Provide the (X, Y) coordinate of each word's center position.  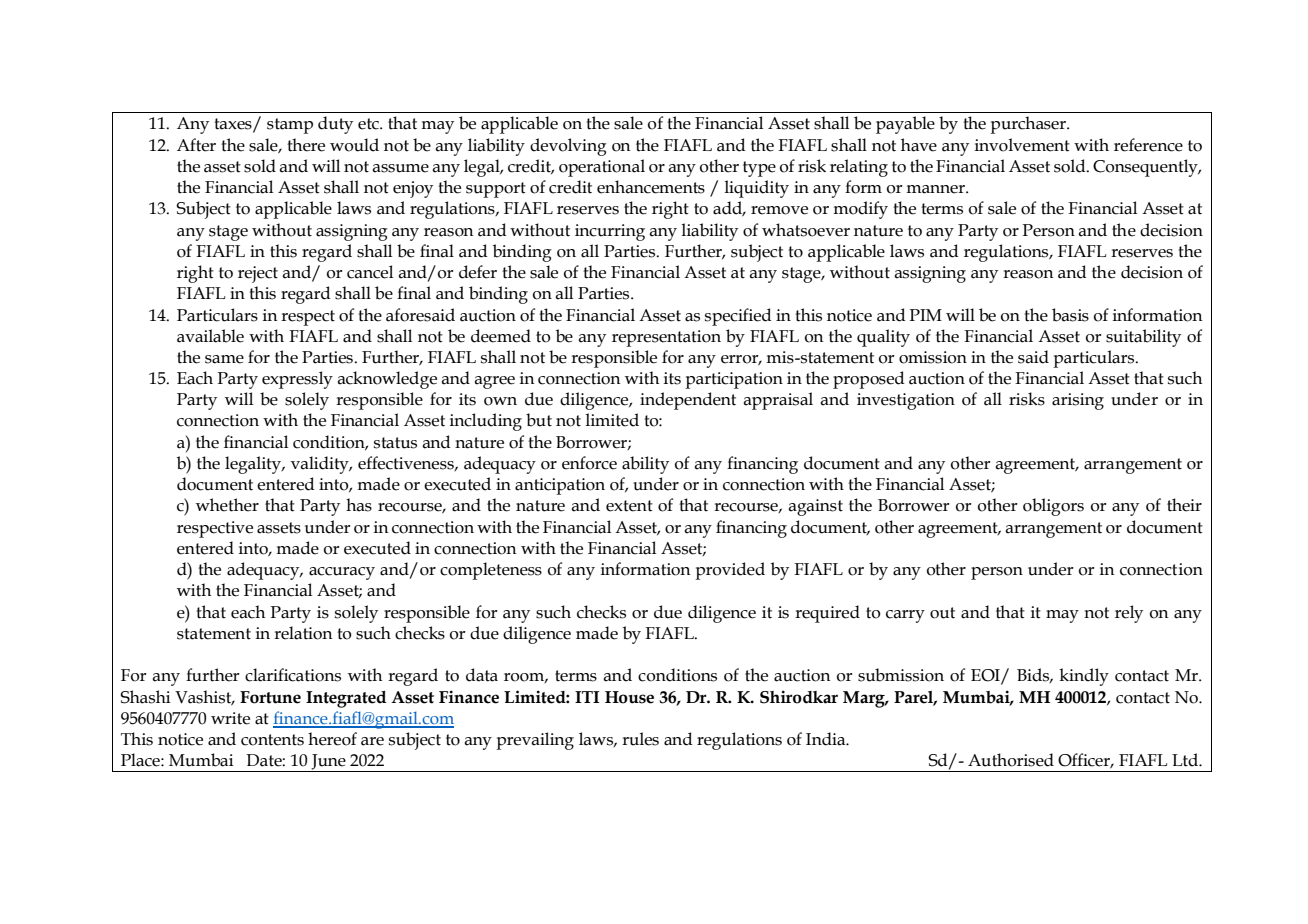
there (306, 145)
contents (272, 740)
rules (640, 739)
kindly (1084, 677)
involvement (1022, 145)
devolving (568, 147)
